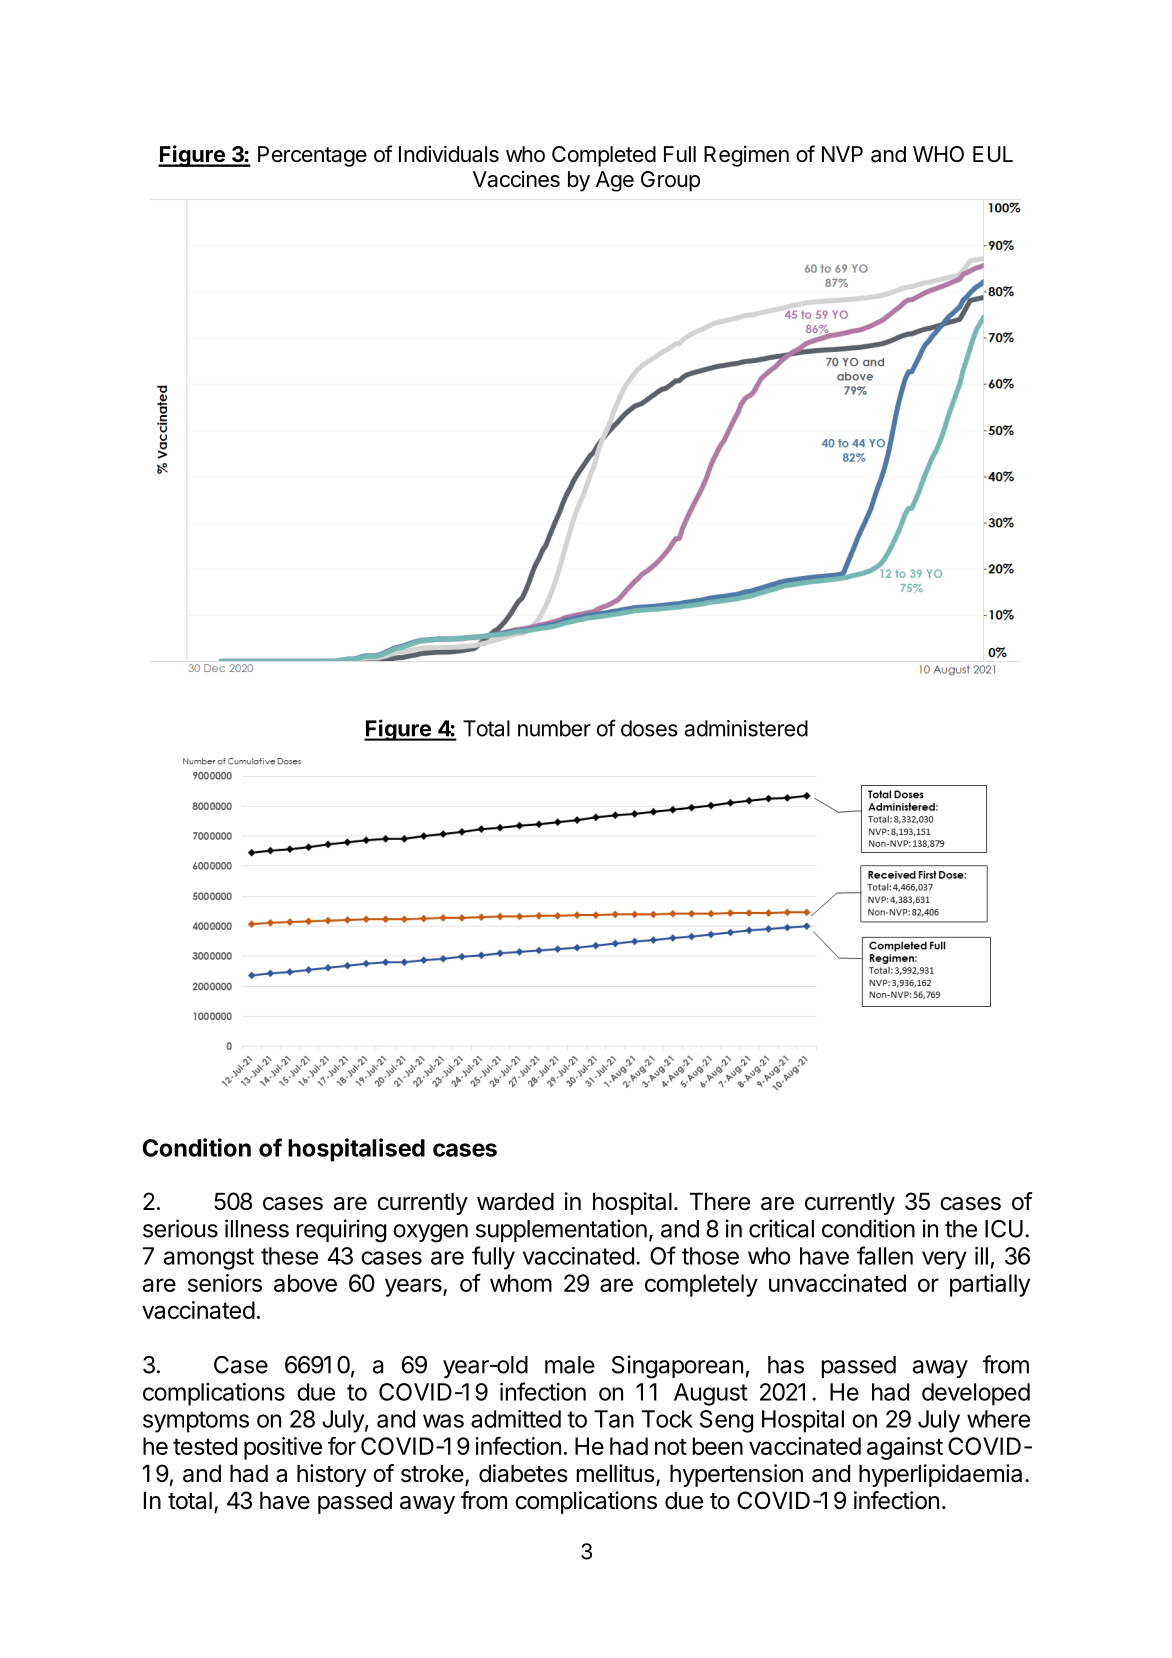  Describe the element at coordinates (905, 1448) in the document. I see `against` at that location.
